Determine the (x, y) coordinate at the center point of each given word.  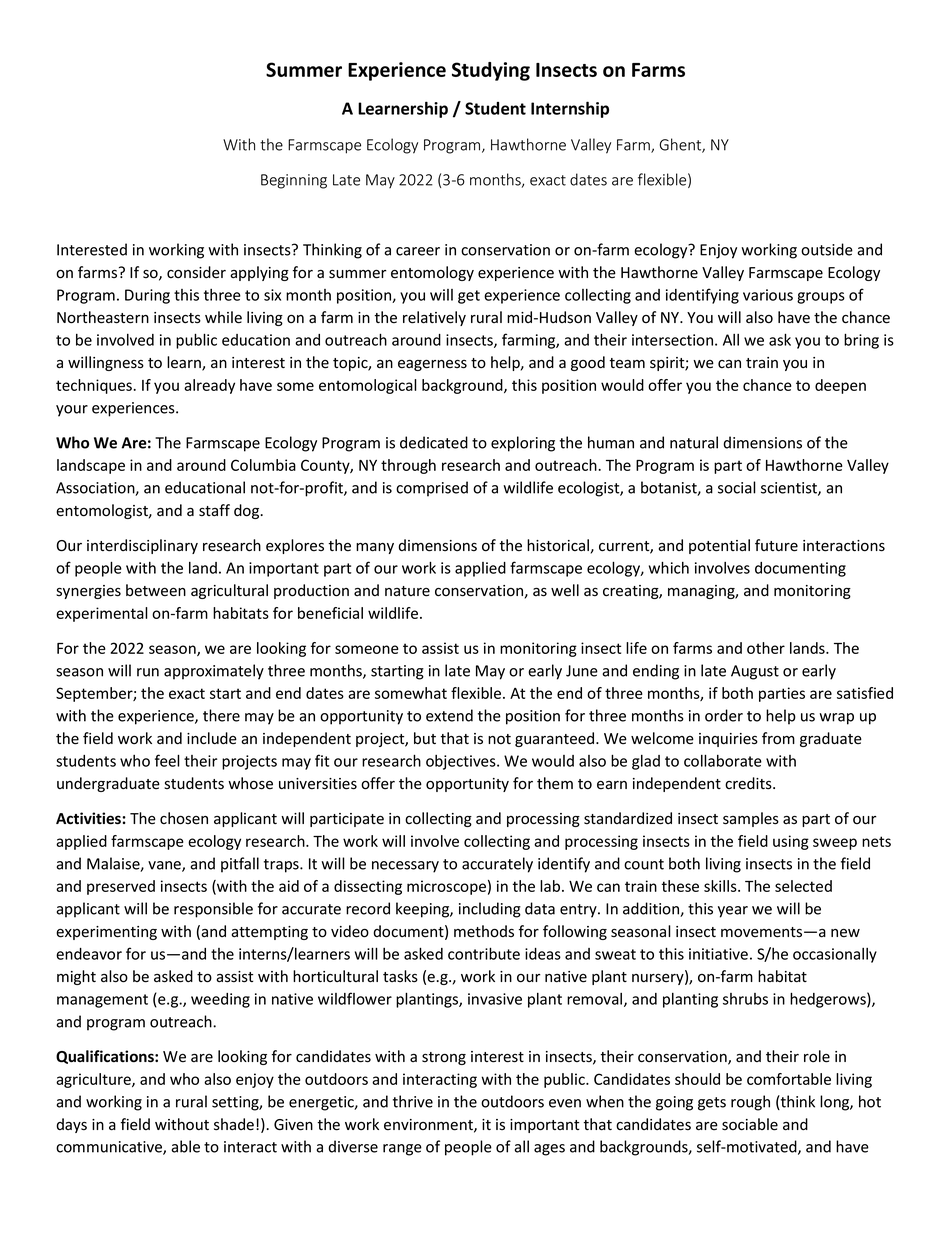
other (766, 648)
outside (827, 249)
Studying (491, 71)
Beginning (294, 181)
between (156, 590)
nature (407, 591)
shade (234, 1124)
